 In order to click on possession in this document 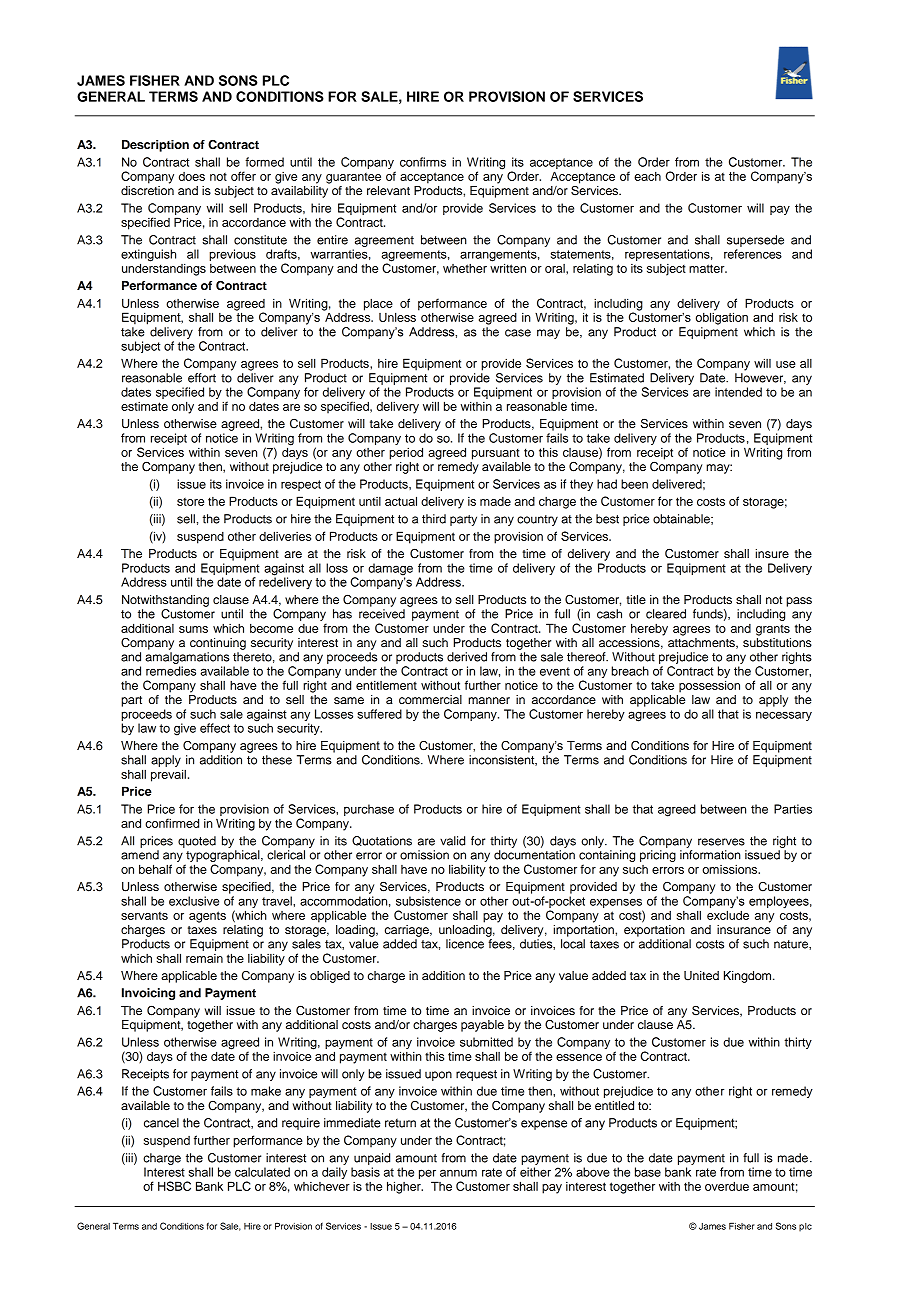, I will do `click(709, 686)`.
